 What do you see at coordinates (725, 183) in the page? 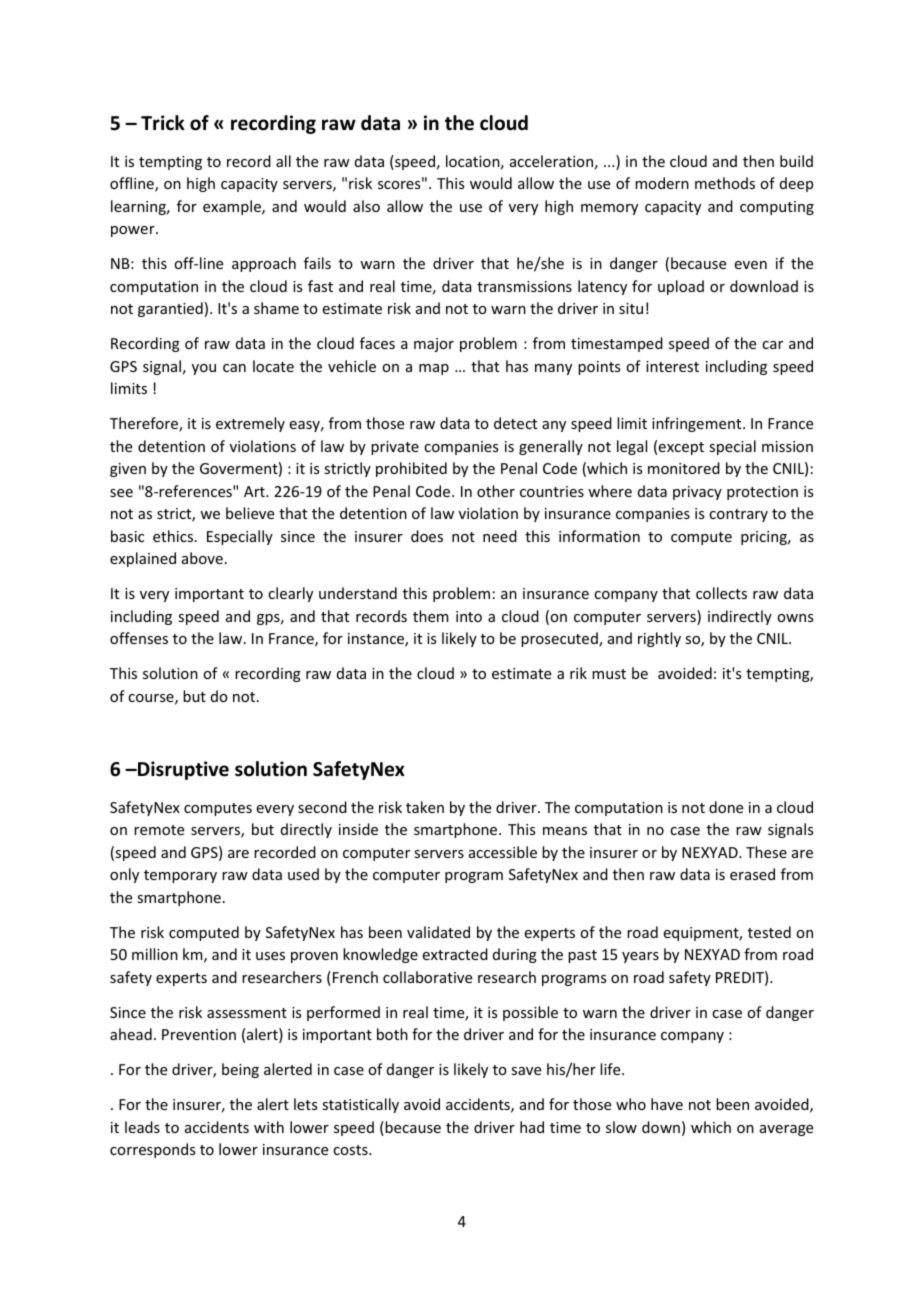
I see `methods` at bounding box center [725, 183].
